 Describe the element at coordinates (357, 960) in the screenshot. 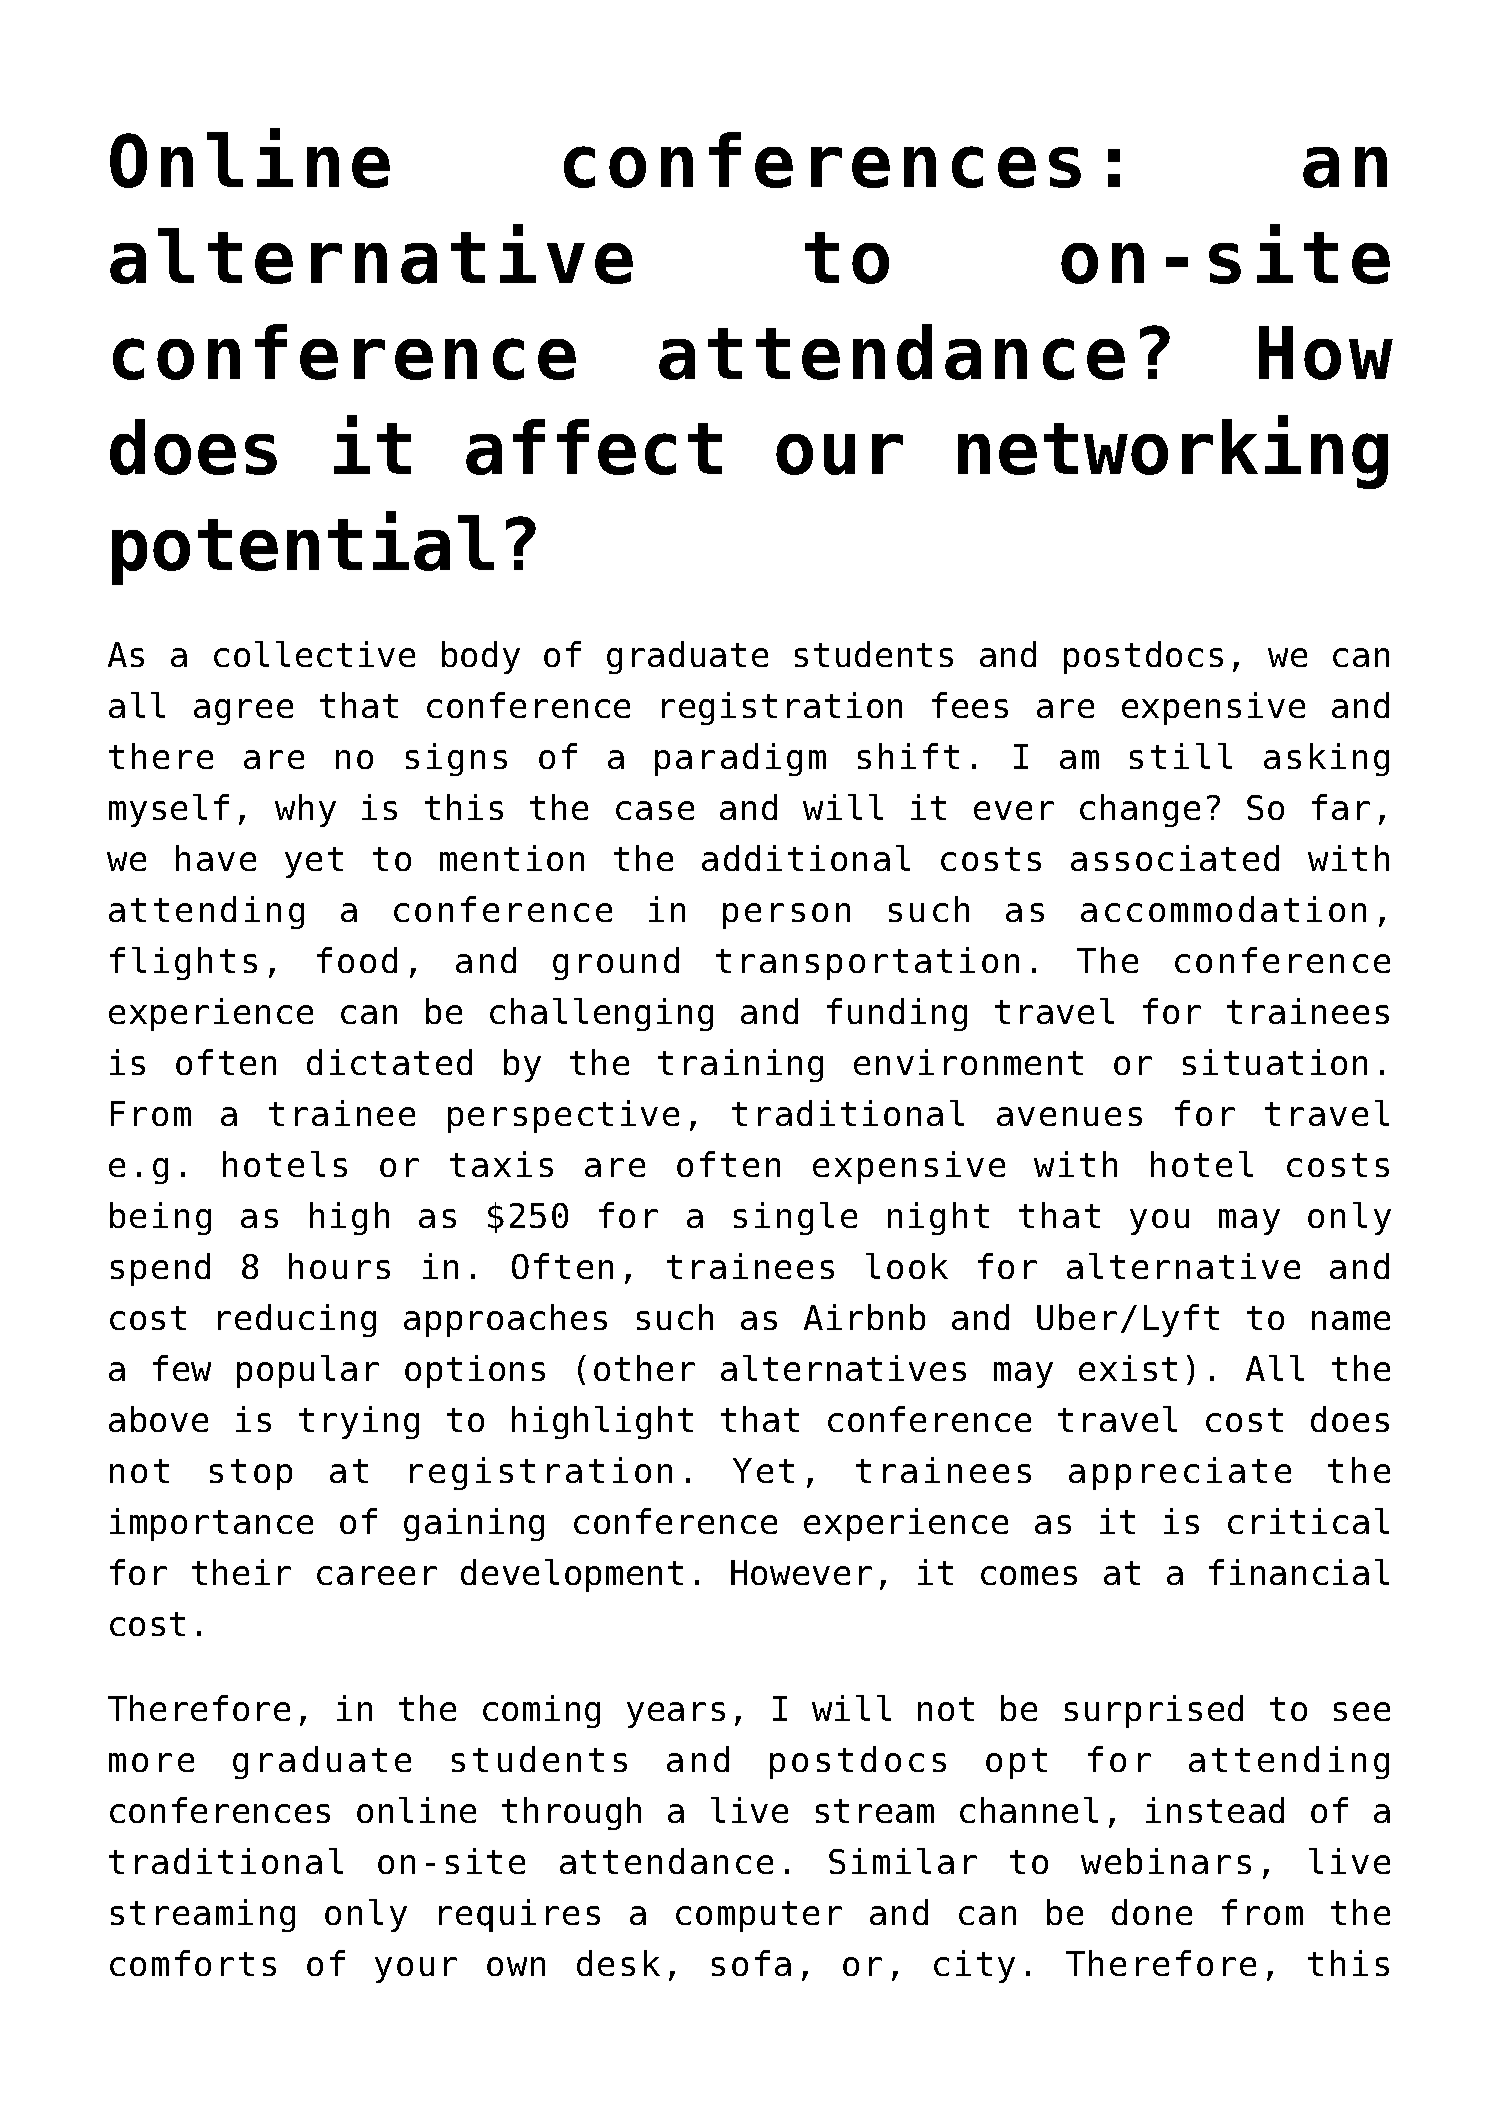

I see `food` at that location.
